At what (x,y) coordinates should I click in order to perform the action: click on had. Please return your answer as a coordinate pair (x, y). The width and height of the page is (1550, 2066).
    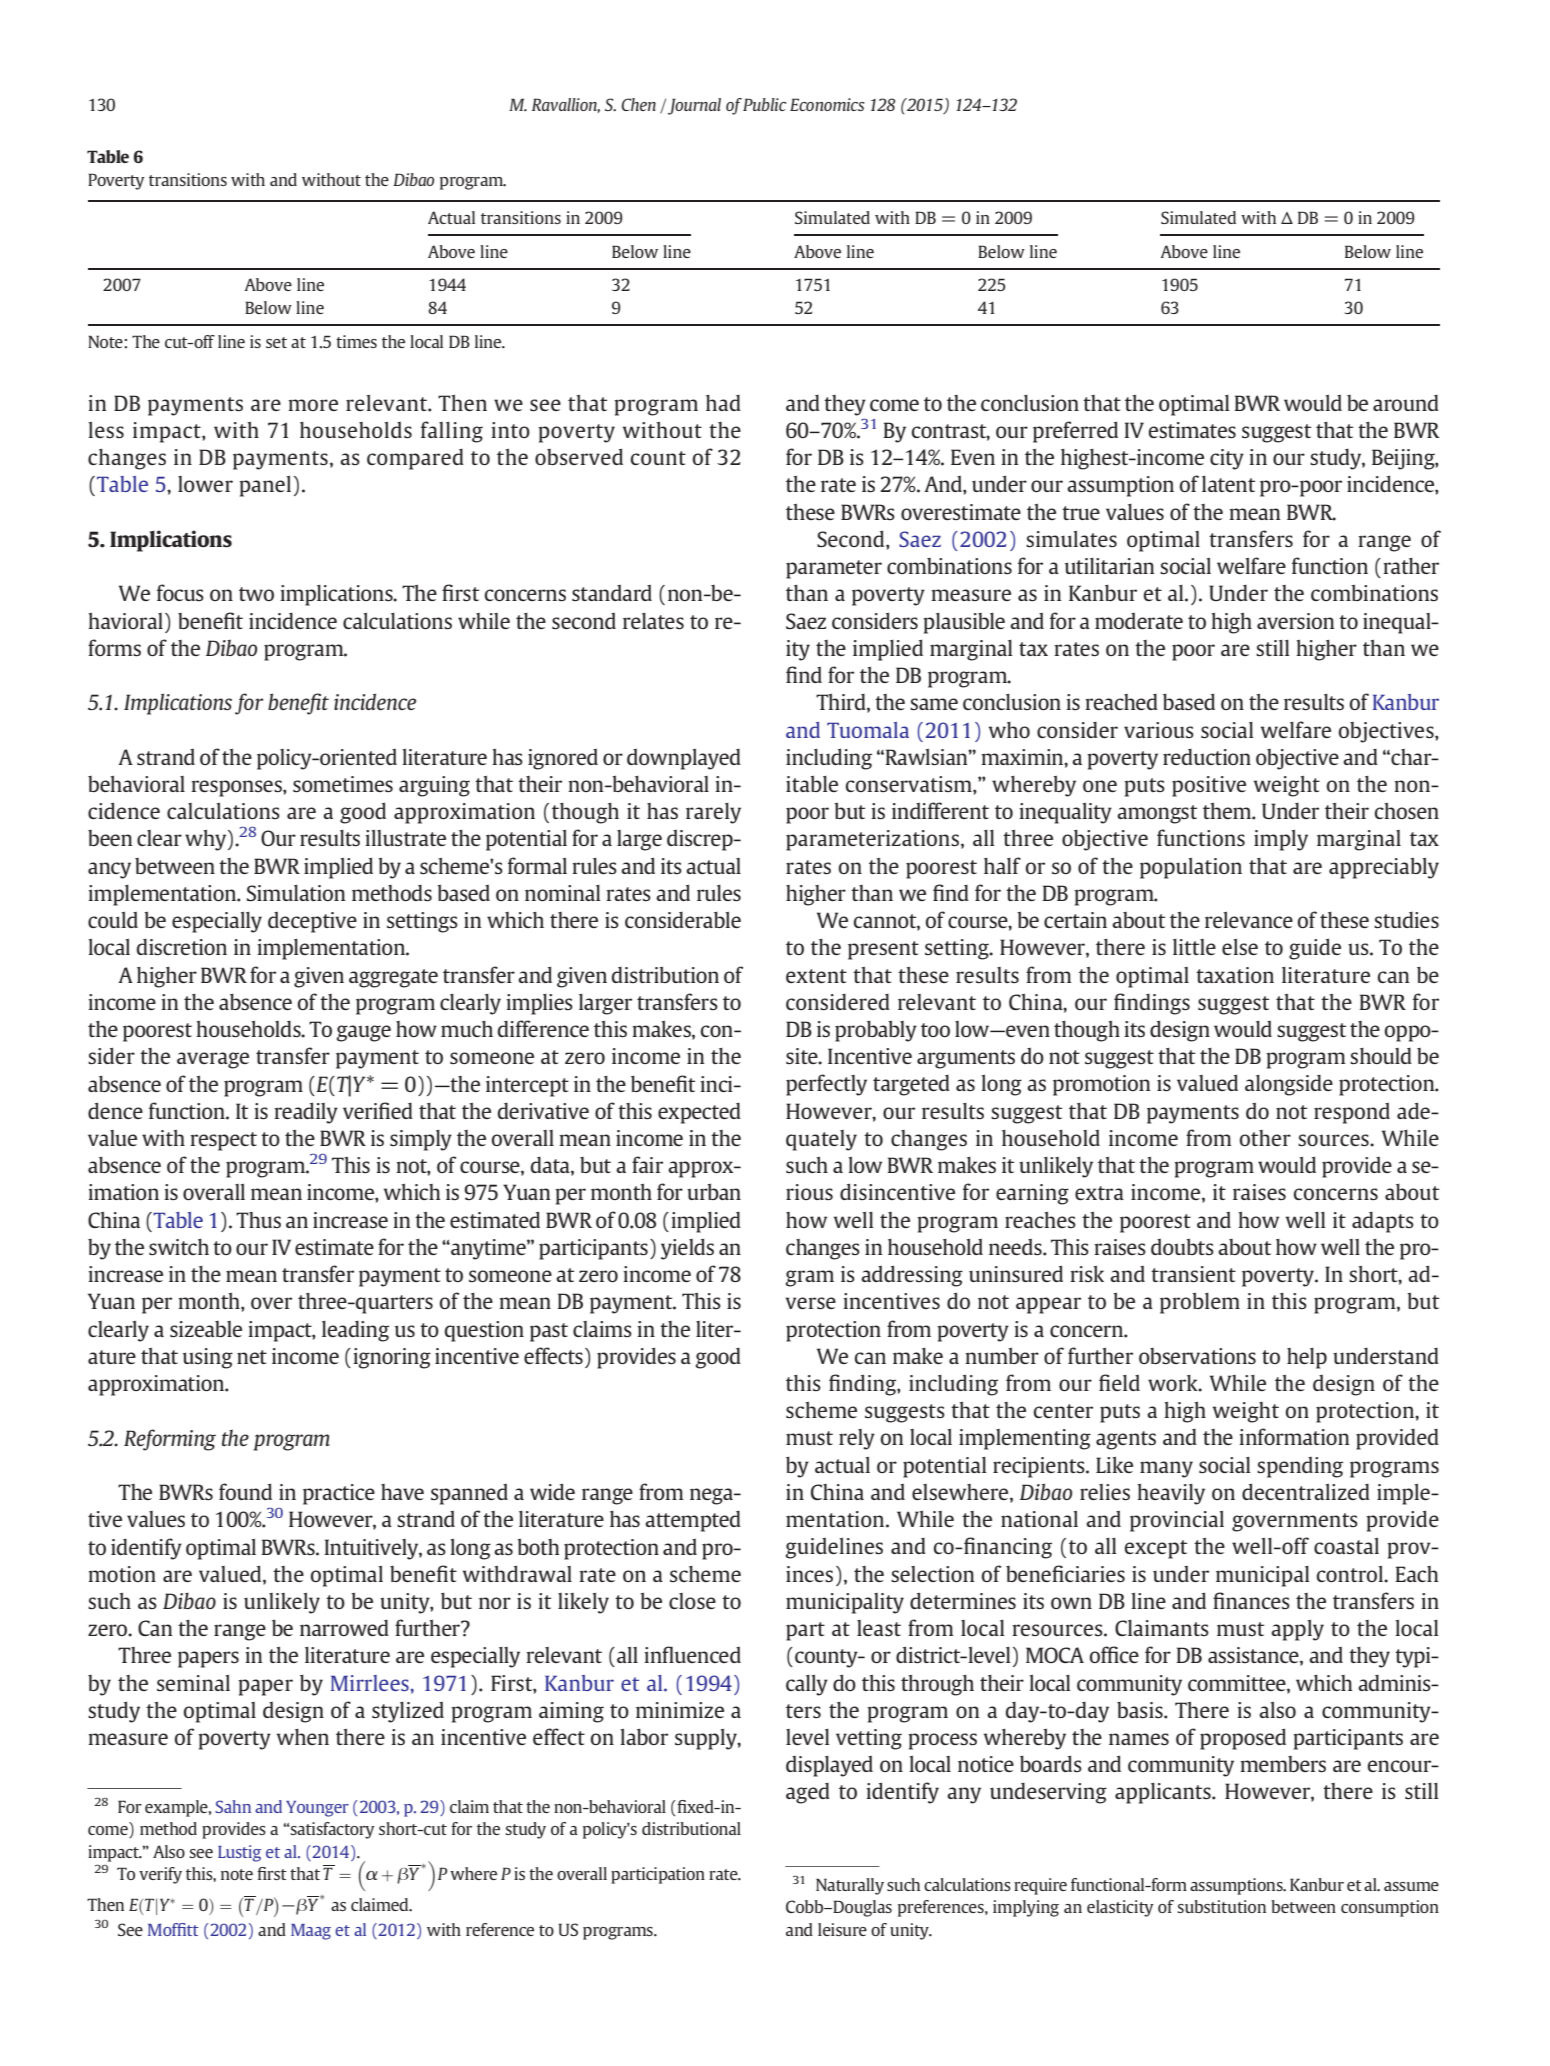
    Looking at the image, I should click on (723, 403).
